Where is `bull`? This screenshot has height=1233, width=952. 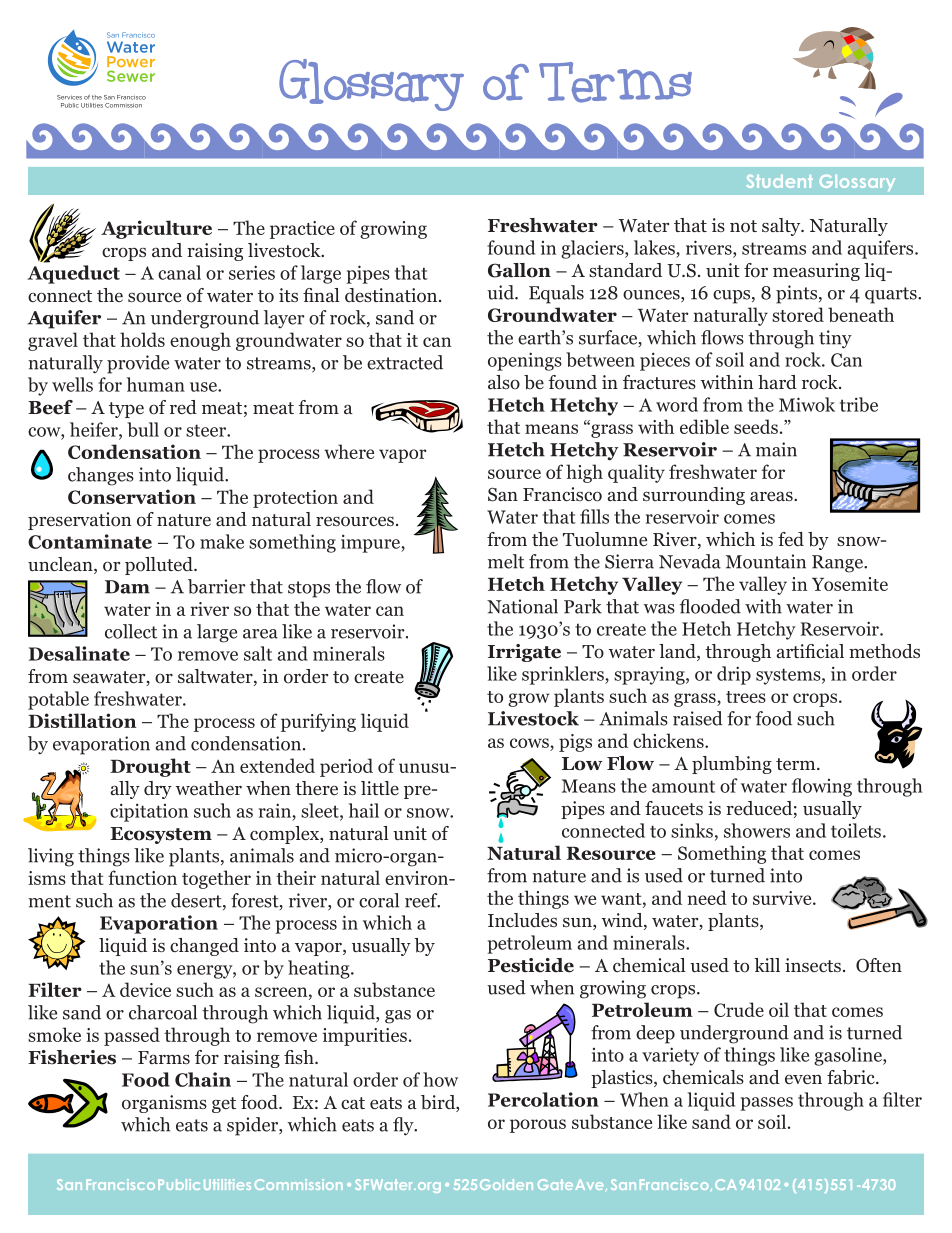 bull is located at coordinates (143, 429).
